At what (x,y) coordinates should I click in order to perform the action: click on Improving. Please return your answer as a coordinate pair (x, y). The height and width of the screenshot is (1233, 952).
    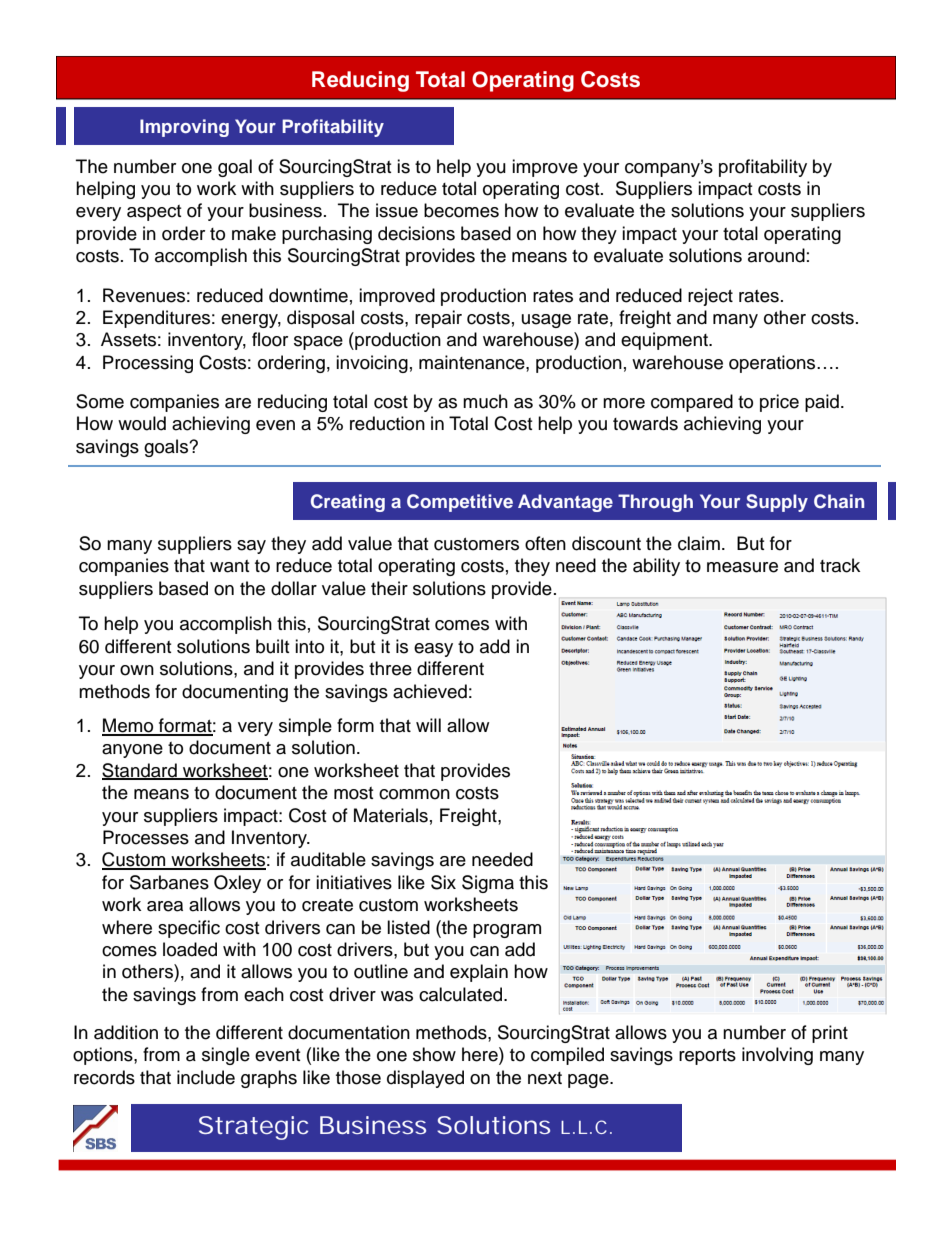
    Looking at the image, I should click on (184, 128).
